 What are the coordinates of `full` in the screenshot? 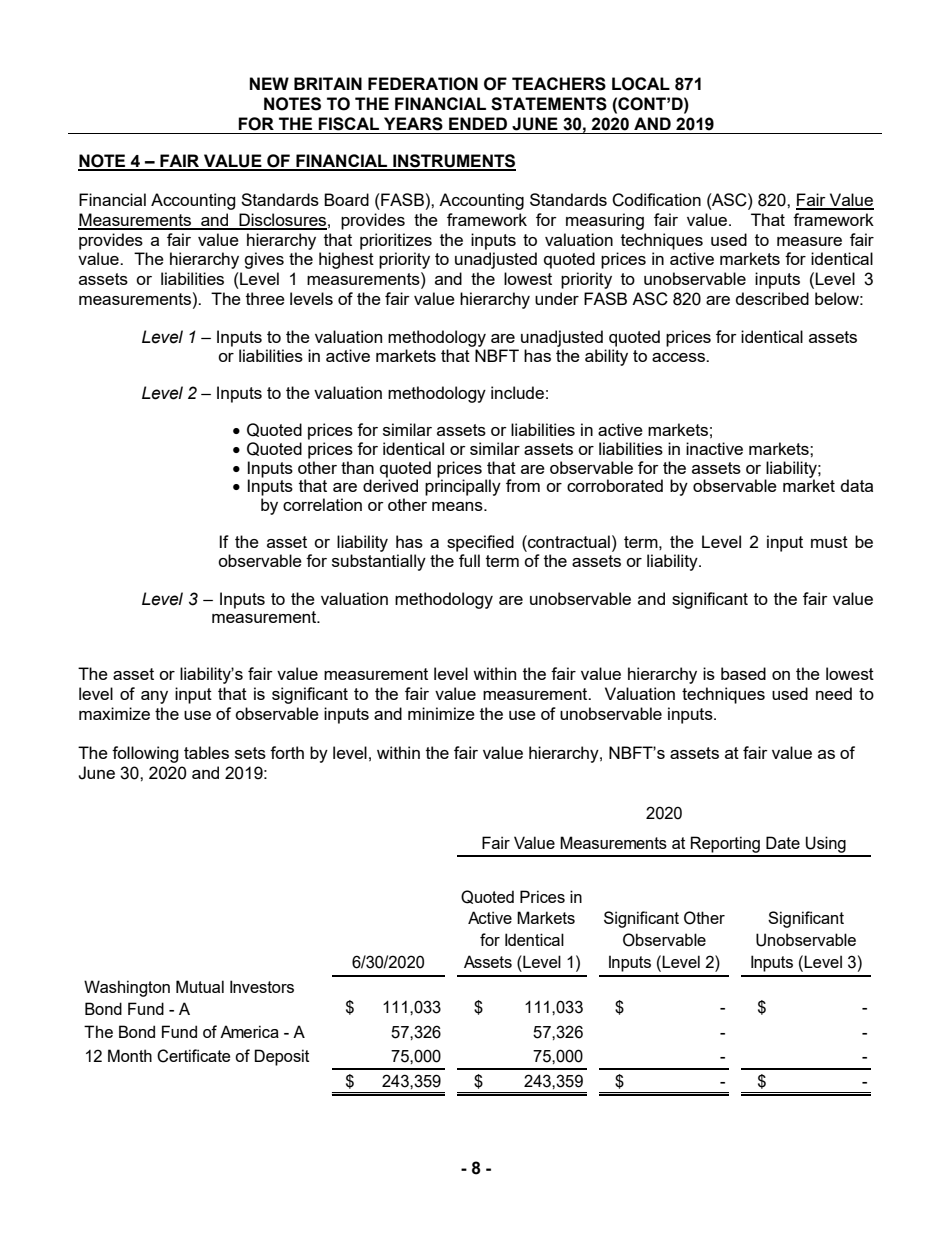 It's located at (469, 560).
